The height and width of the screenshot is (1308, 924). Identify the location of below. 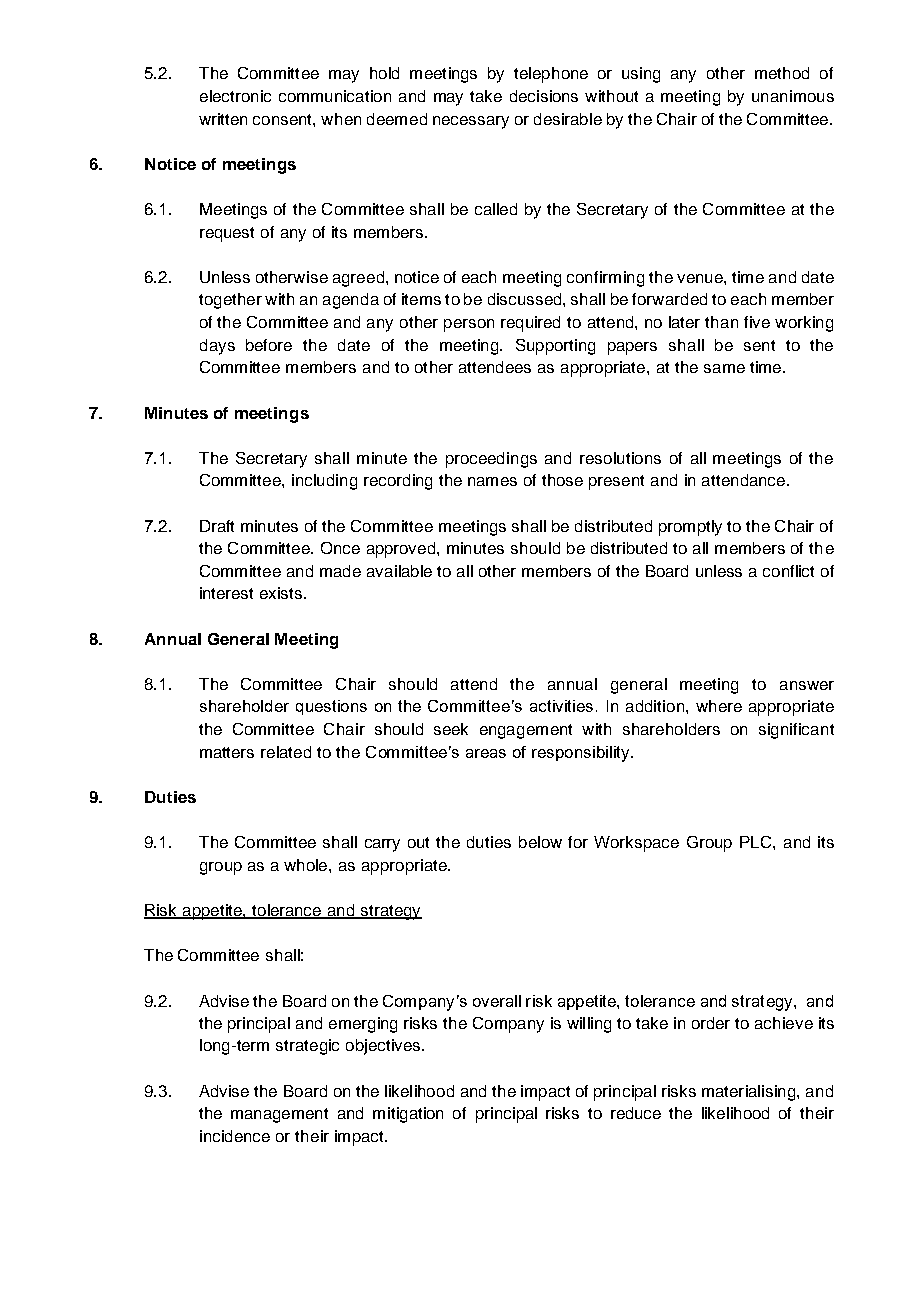
(540, 842).
